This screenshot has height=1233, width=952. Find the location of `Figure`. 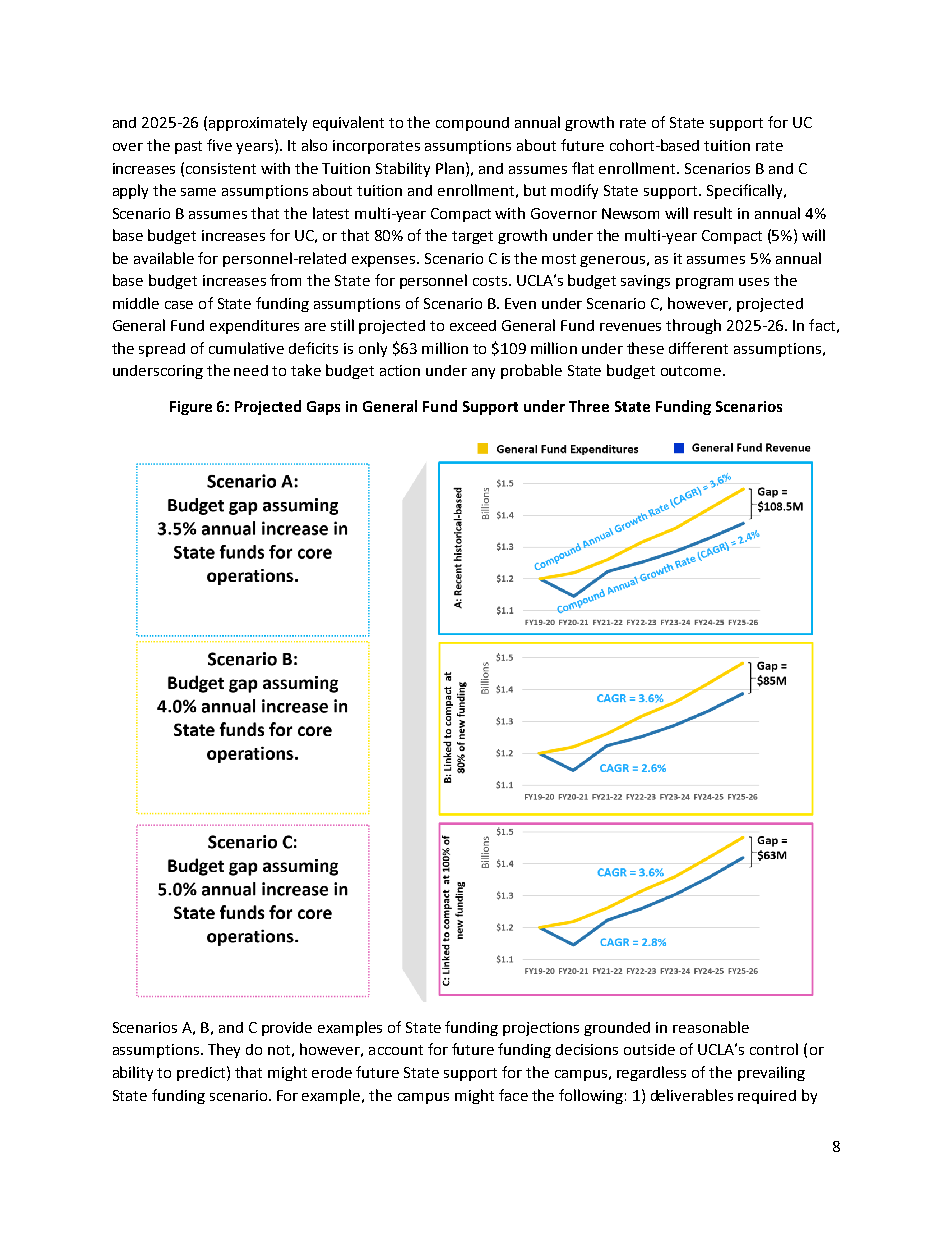

Figure is located at coordinates (191, 408).
